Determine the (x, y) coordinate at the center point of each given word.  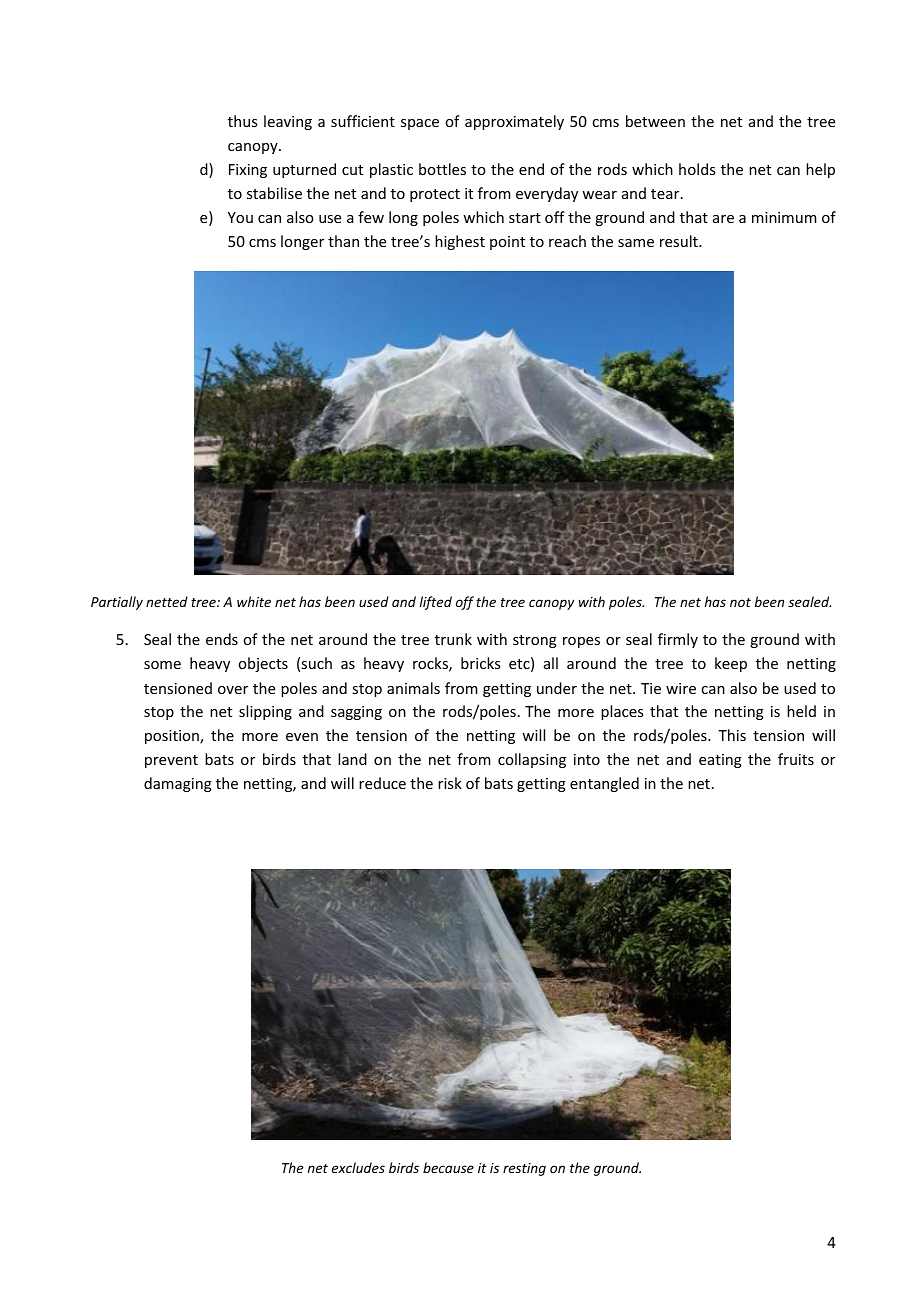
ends (222, 639)
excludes (358, 1167)
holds (697, 169)
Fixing (248, 171)
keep (731, 664)
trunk (453, 639)
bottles (442, 169)
